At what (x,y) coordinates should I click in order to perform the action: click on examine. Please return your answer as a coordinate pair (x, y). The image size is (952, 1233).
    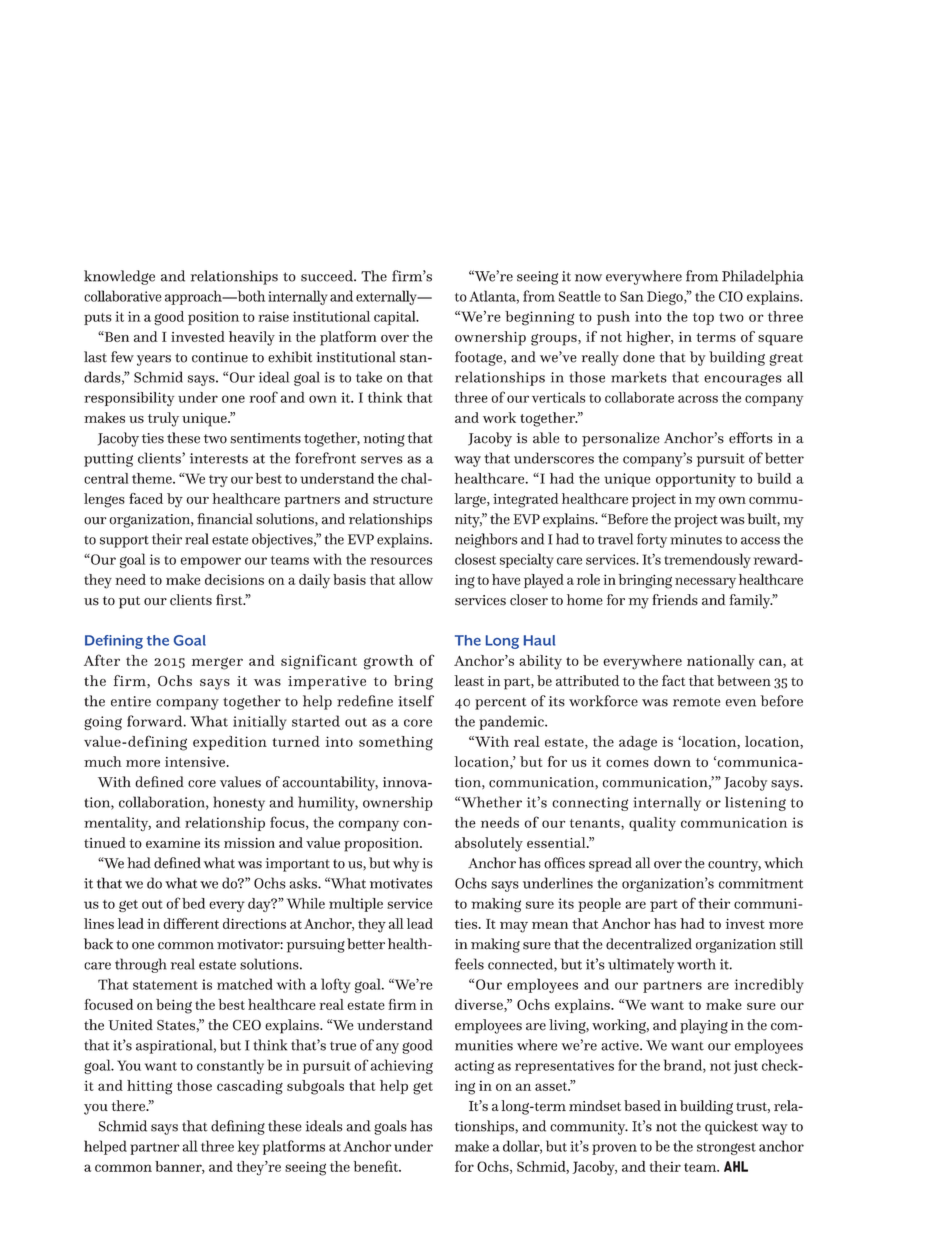
    Looking at the image, I should click on (173, 843).
